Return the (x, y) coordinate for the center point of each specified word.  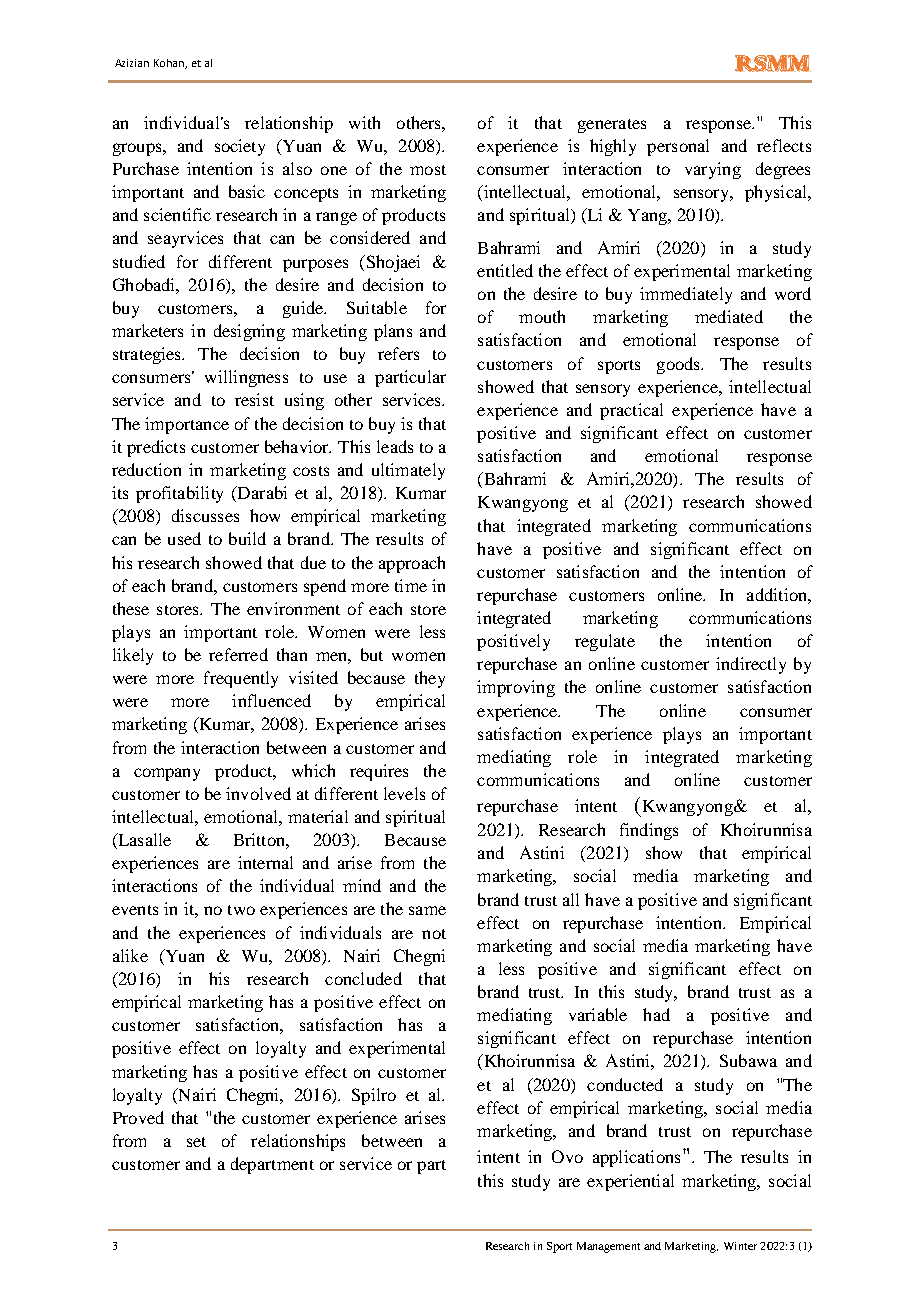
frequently (241, 679)
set (196, 1142)
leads (395, 446)
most (428, 170)
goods (680, 365)
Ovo (567, 1156)
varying (713, 170)
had (656, 1014)
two (241, 910)
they (430, 679)
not (434, 934)
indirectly (751, 665)
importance (187, 425)
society (240, 147)
